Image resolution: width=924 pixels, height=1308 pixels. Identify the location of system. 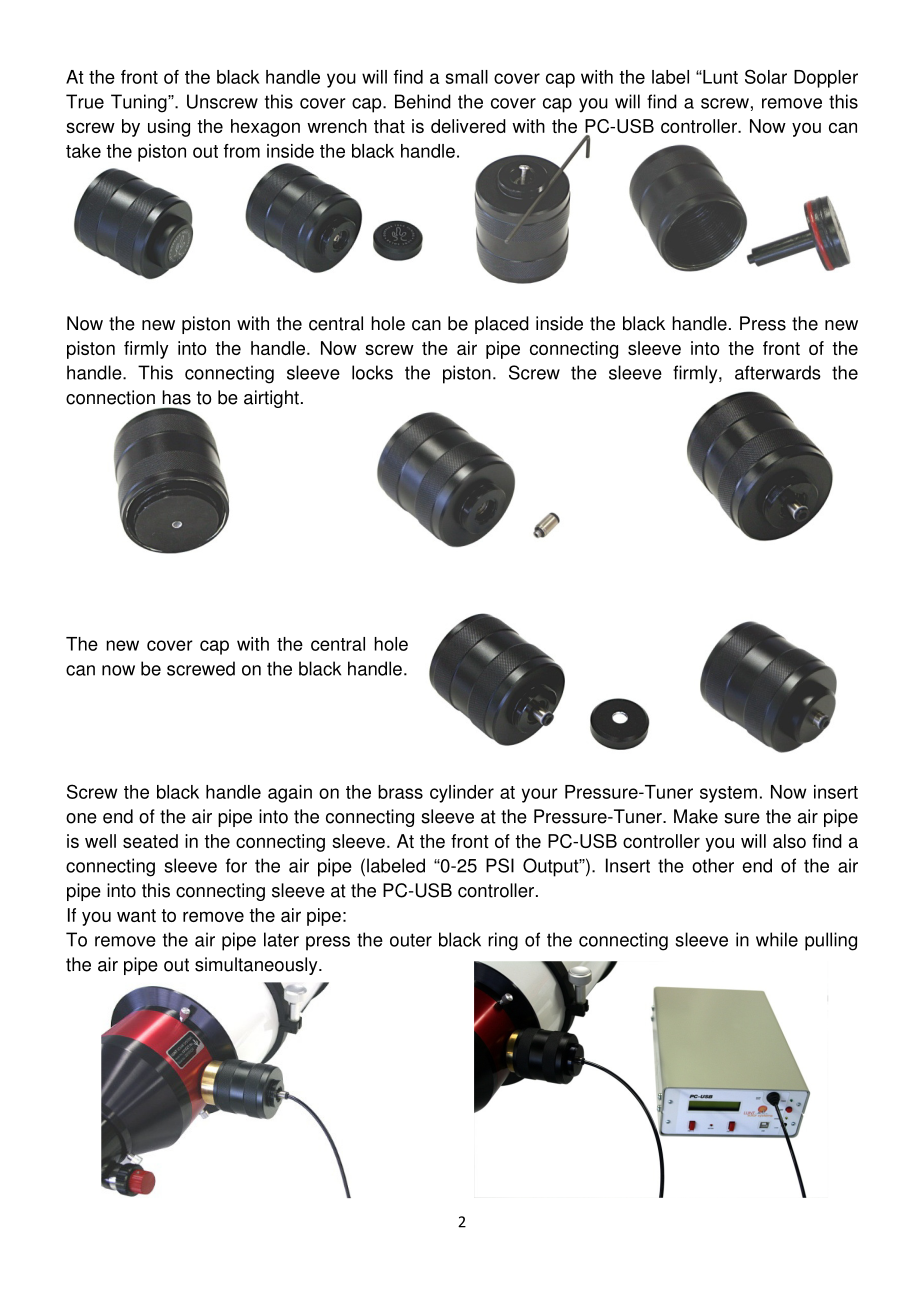
(728, 794).
